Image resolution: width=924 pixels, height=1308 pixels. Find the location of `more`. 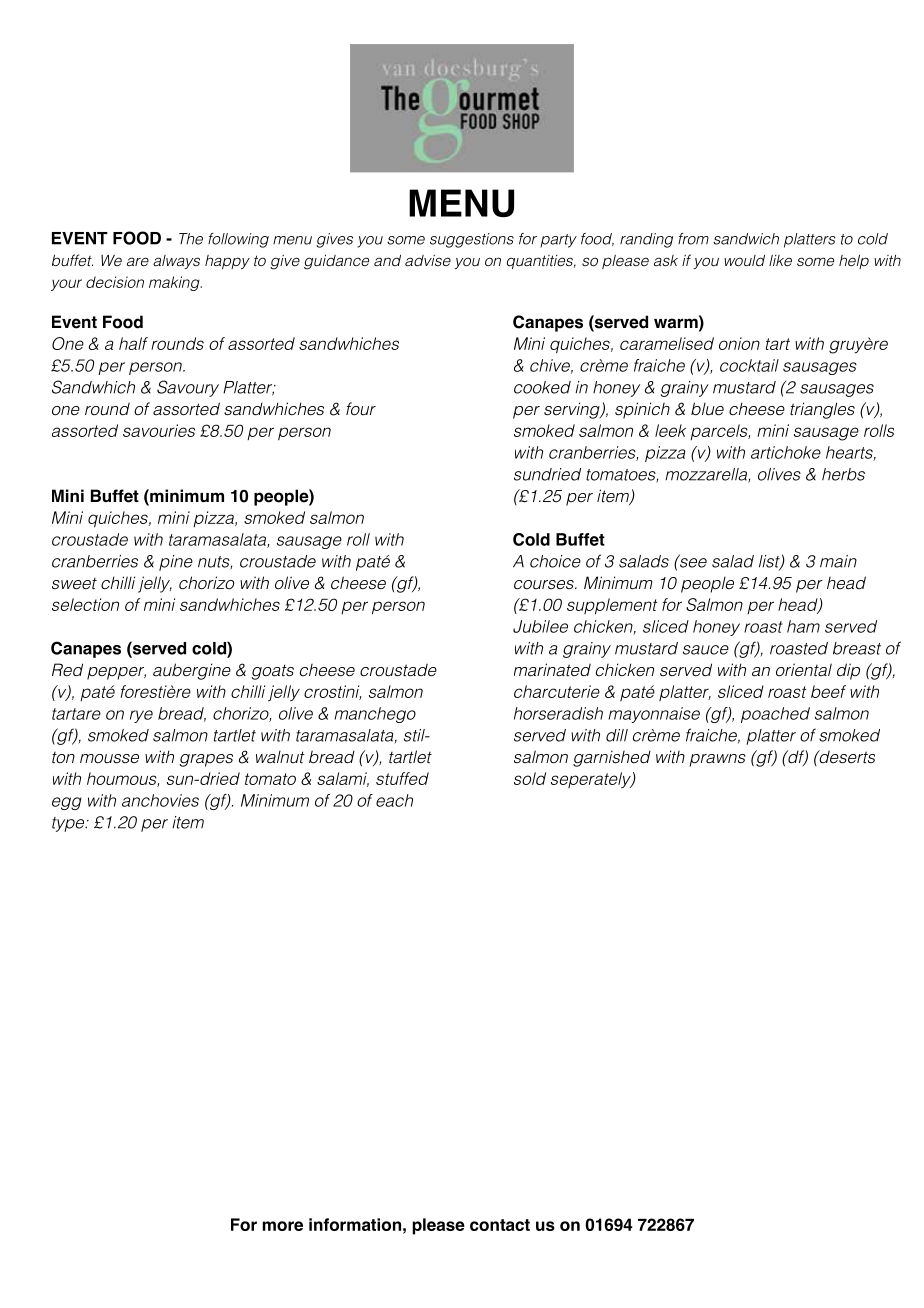

more is located at coordinates (283, 1226).
